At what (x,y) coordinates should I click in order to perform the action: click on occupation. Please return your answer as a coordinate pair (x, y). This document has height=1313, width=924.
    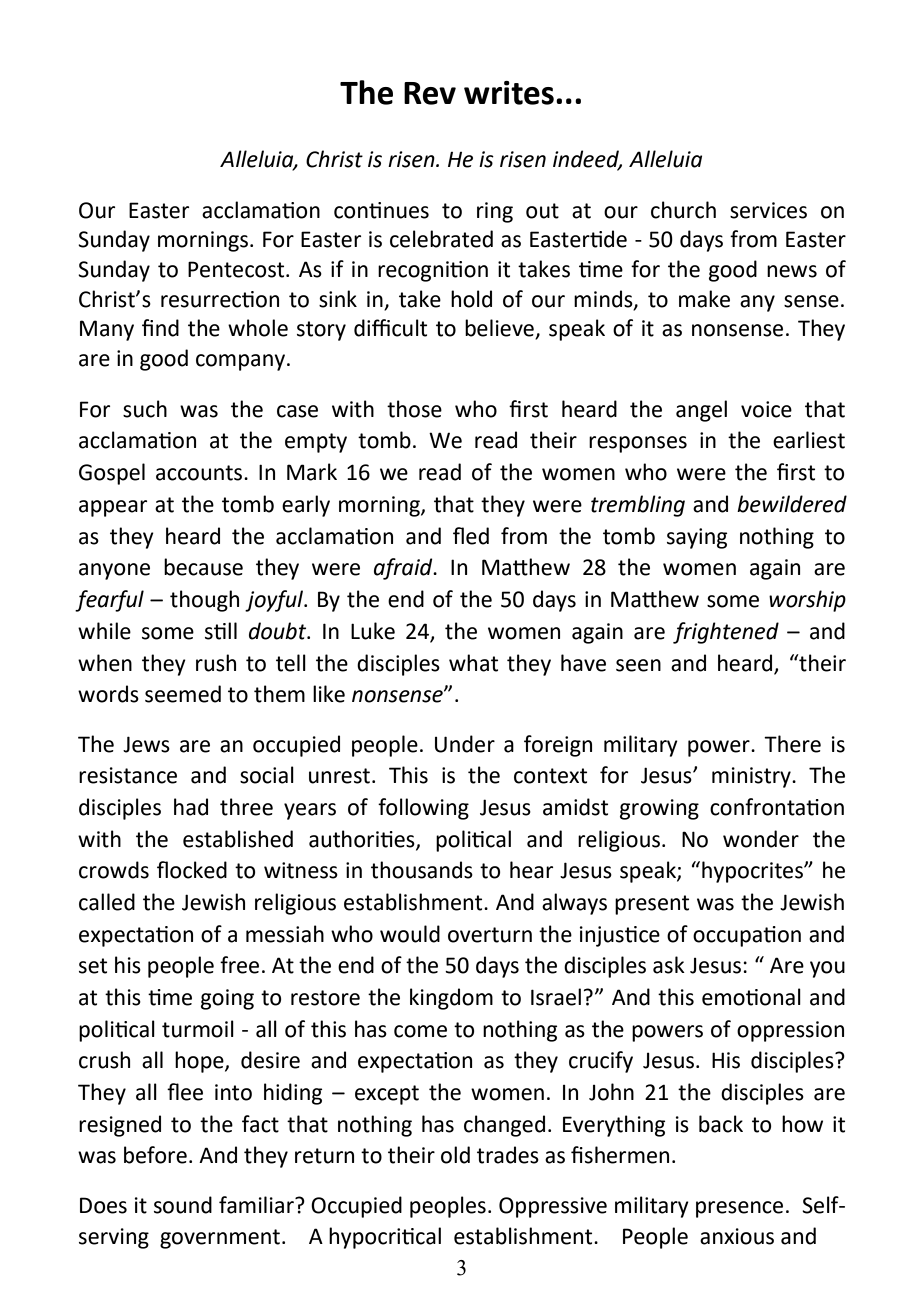
    Looking at the image, I should click on (747, 936).
